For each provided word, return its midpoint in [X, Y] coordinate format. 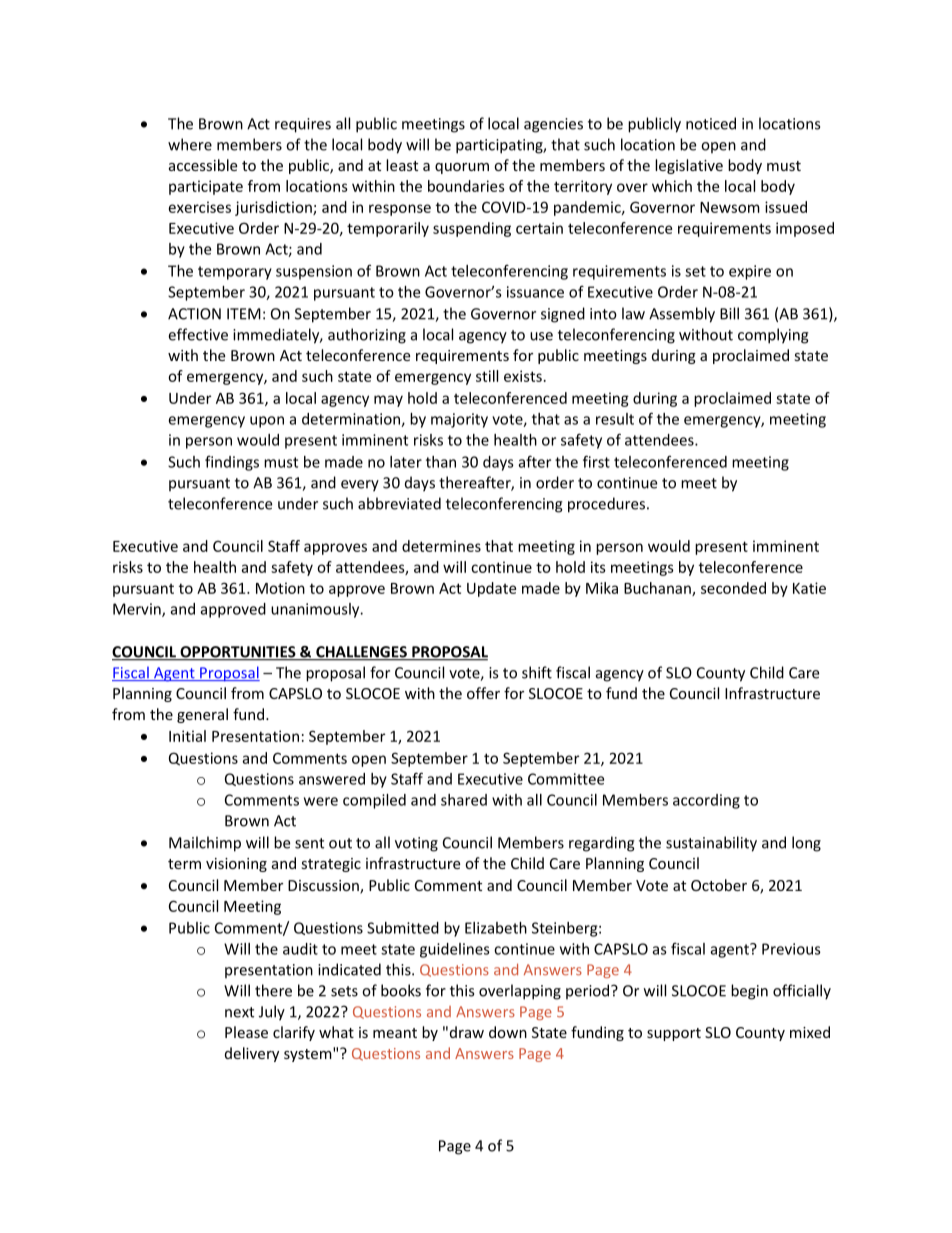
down [508, 1032]
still [487, 376]
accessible [203, 165]
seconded [733, 588]
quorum [462, 168]
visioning [236, 865]
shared [464, 800]
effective [198, 334]
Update [491, 589]
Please [246, 1032]
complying [773, 336]
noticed [711, 123]
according [706, 801]
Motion [280, 588]
